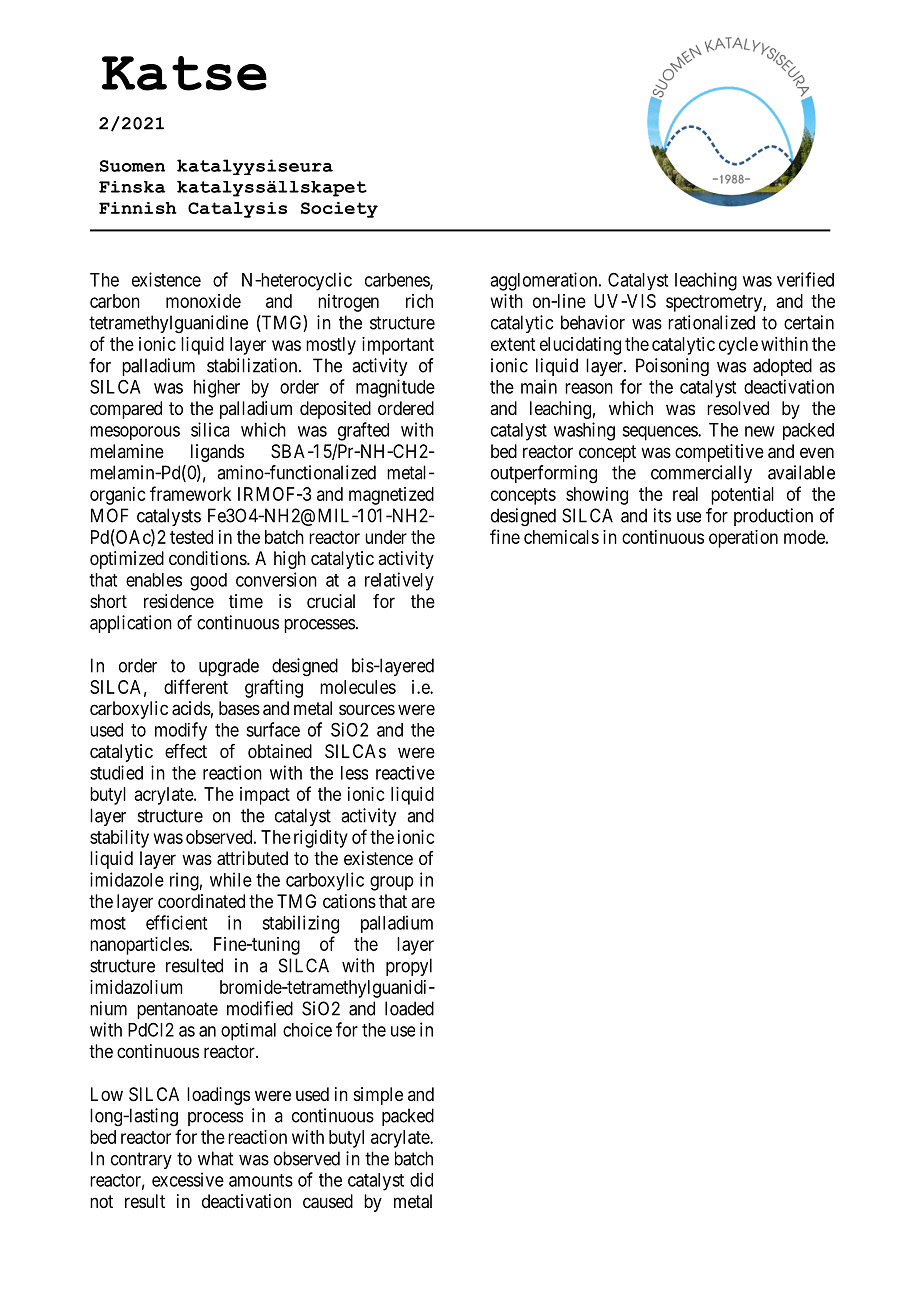 The image size is (924, 1307). I want to click on Finnish, so click(138, 208).
